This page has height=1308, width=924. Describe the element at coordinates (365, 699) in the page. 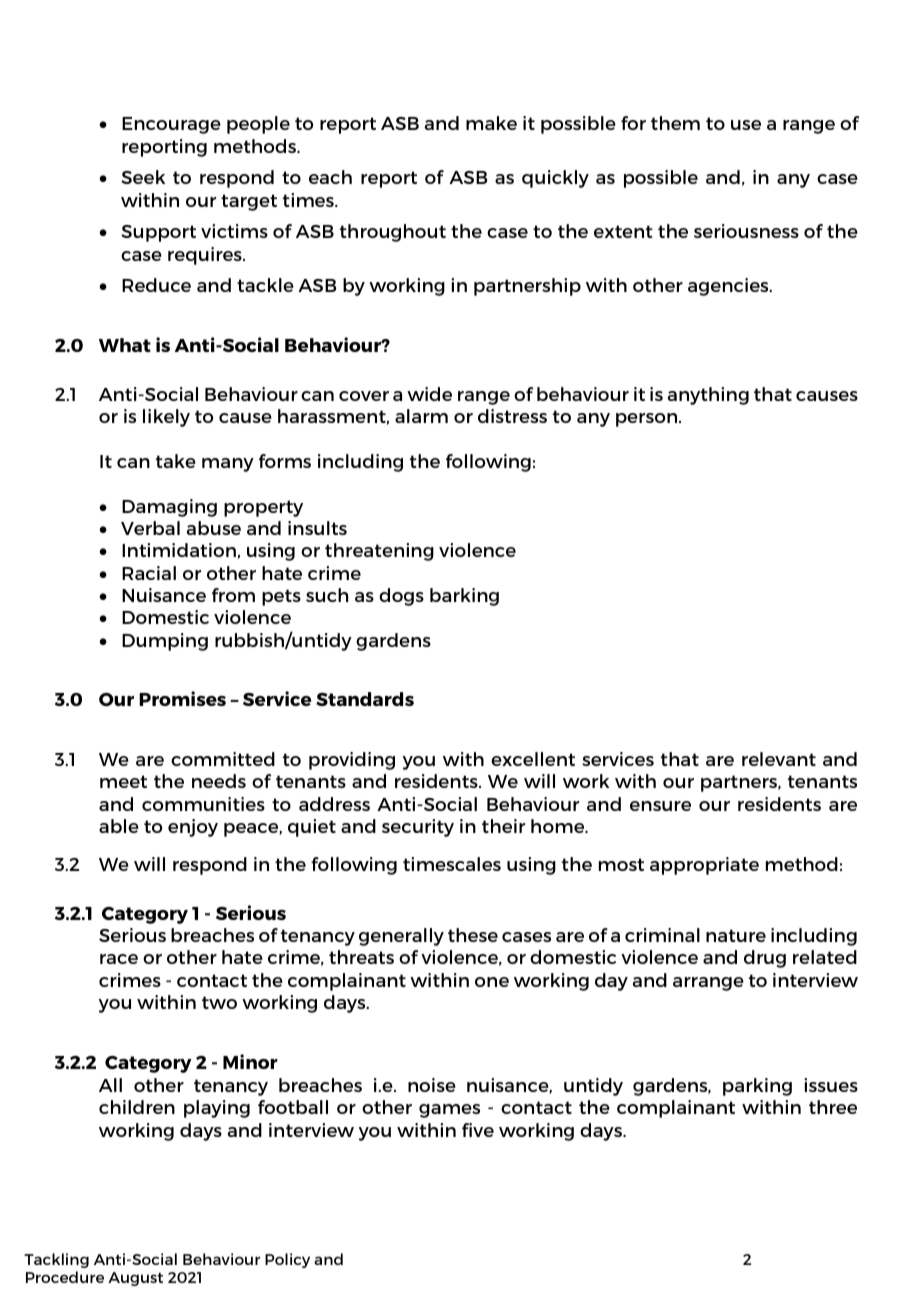

I see `Standards` at that location.
